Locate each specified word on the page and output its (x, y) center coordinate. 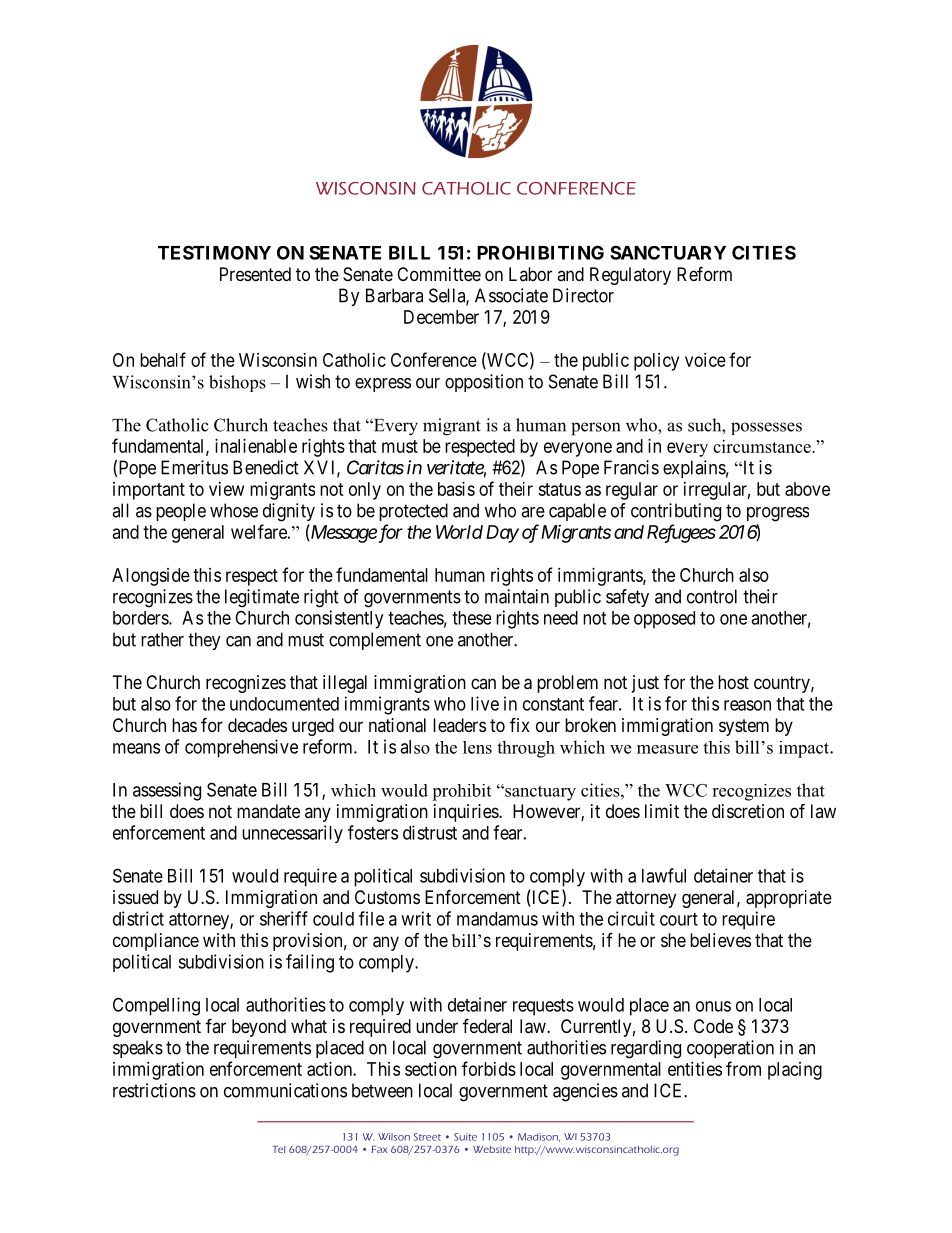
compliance (156, 942)
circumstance (763, 446)
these (471, 618)
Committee (439, 274)
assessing (167, 791)
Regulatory (630, 276)
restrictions (154, 1090)
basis (456, 489)
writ (416, 918)
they (204, 641)
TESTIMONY (214, 252)
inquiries (467, 813)
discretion (748, 811)
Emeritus (194, 467)
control (712, 596)
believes (720, 940)
